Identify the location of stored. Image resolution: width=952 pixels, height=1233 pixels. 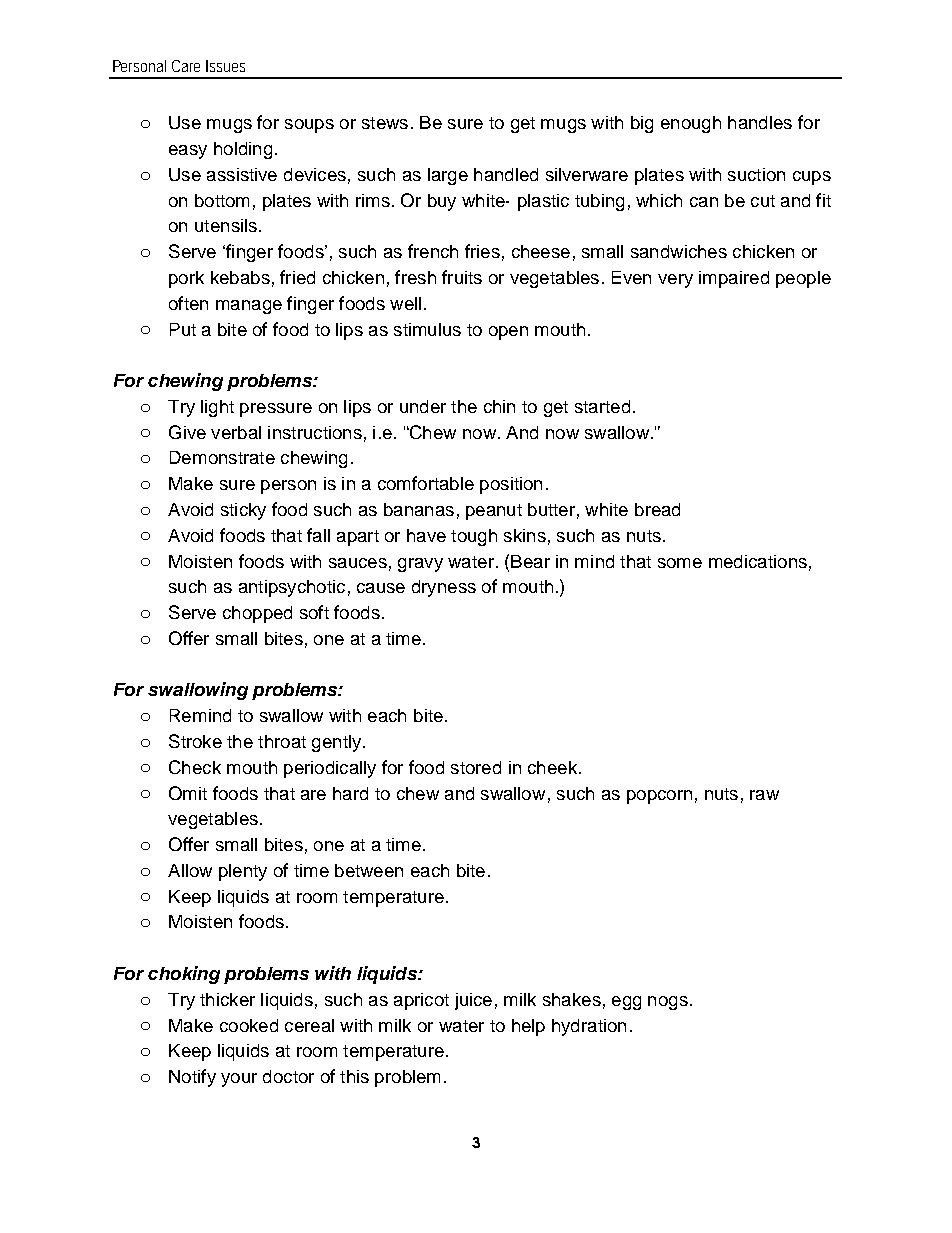
(476, 767).
